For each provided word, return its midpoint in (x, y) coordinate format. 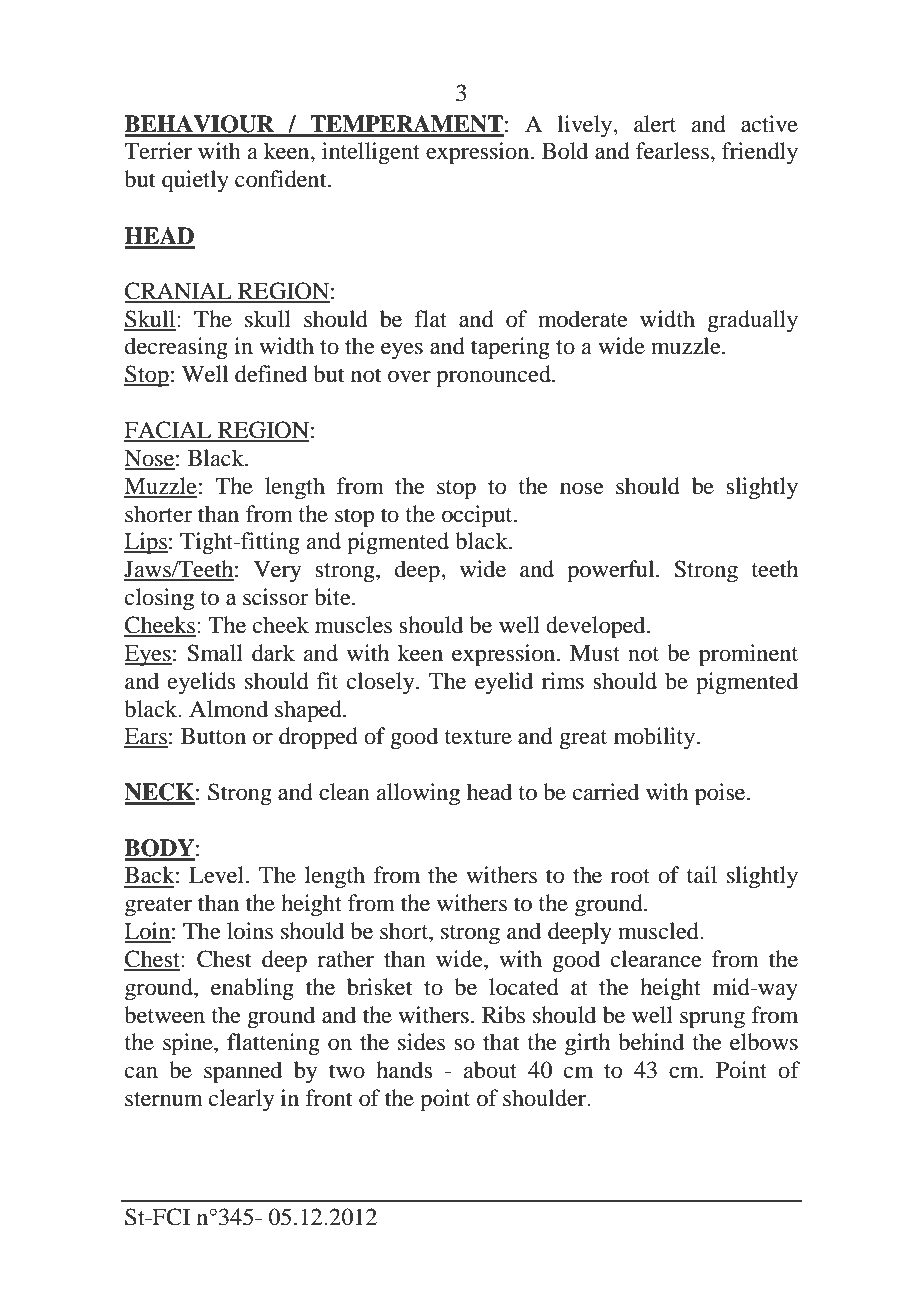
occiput (478, 516)
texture (478, 737)
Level (216, 875)
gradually (752, 321)
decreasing (176, 348)
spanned (243, 1072)
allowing (418, 794)
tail (702, 875)
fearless (672, 151)
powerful (612, 571)
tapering (510, 348)
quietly (195, 181)
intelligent (371, 153)
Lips (146, 543)
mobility (656, 738)
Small (215, 653)
